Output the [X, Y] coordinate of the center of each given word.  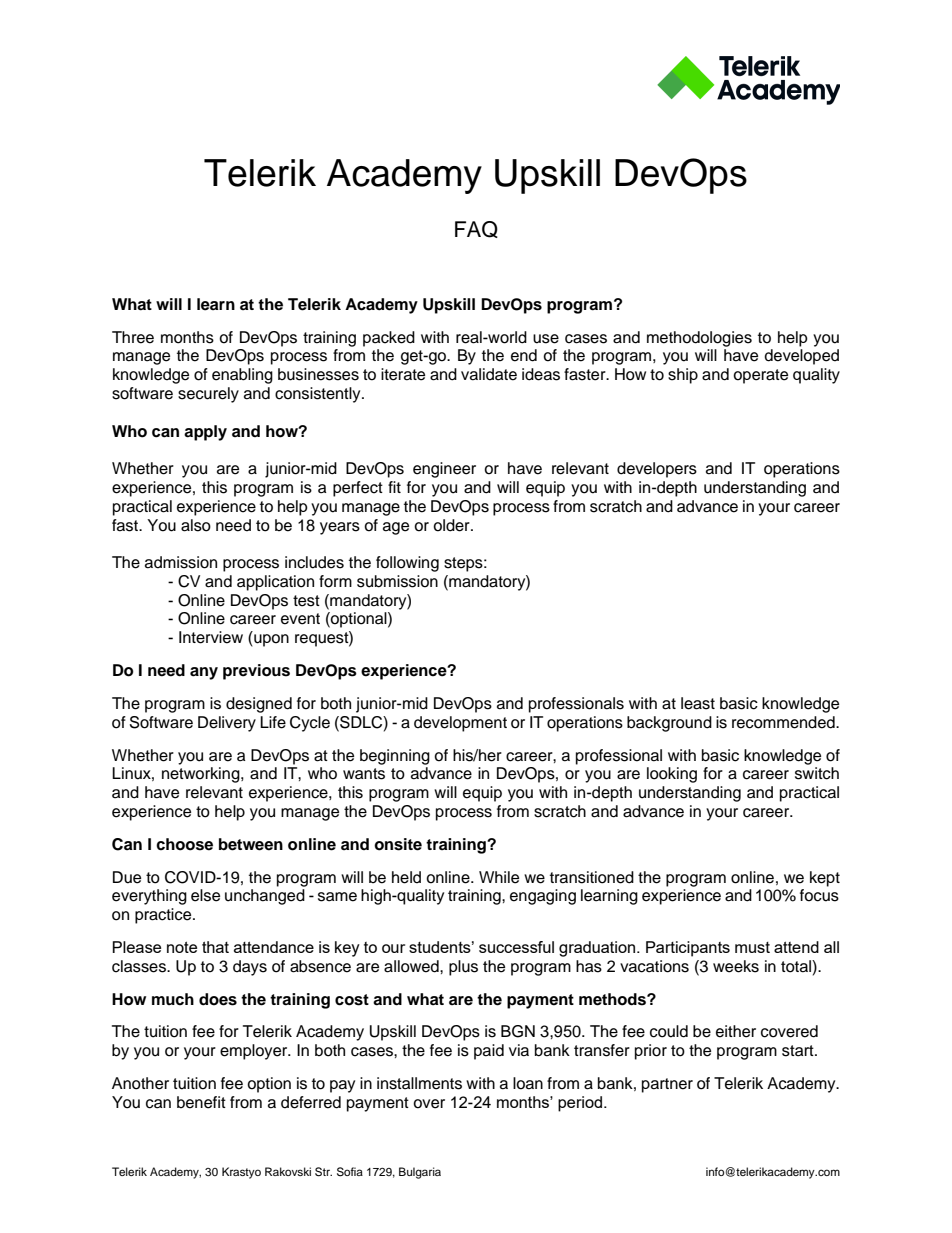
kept [825, 879]
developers [657, 470]
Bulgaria [420, 1173]
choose [184, 844]
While [499, 877]
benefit [201, 1102]
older [452, 525]
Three [133, 337]
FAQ [476, 229]
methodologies [699, 339]
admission [181, 562]
